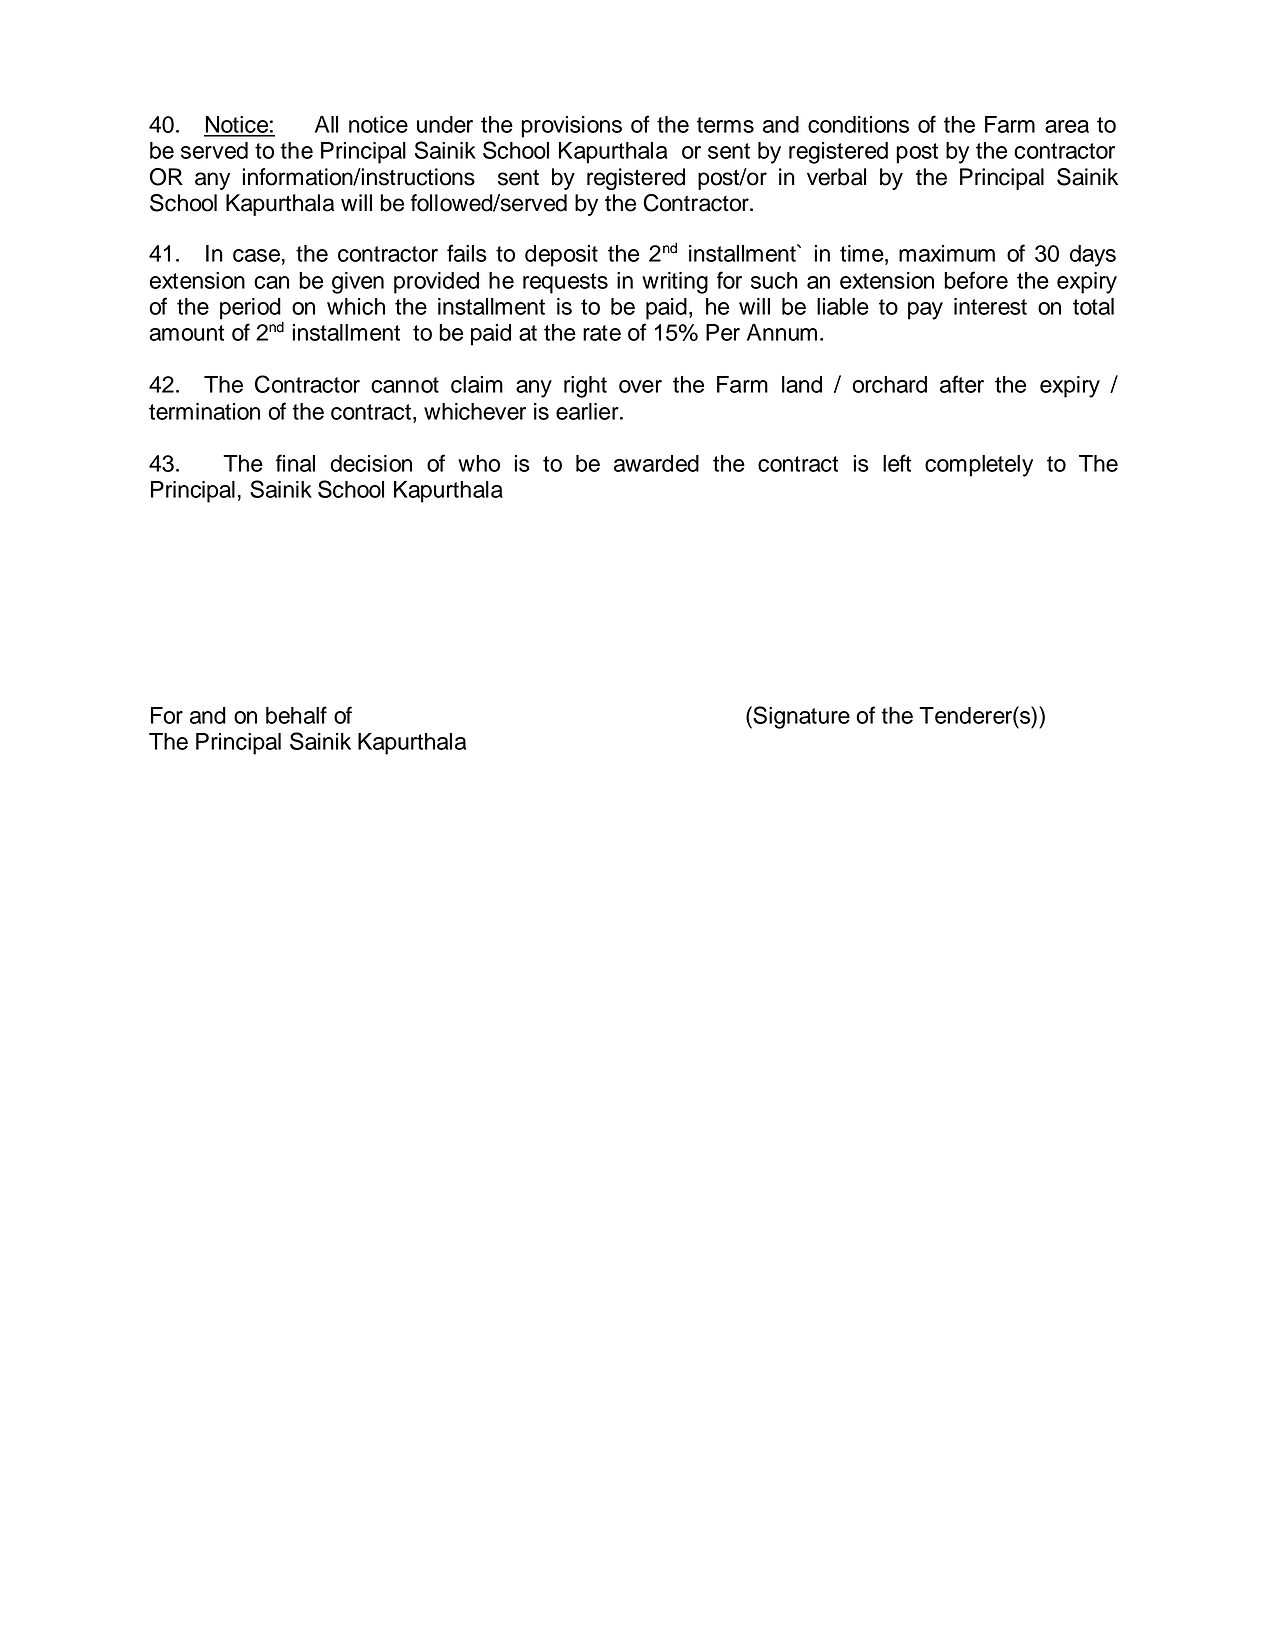  I want to click on area, so click(1067, 126).
